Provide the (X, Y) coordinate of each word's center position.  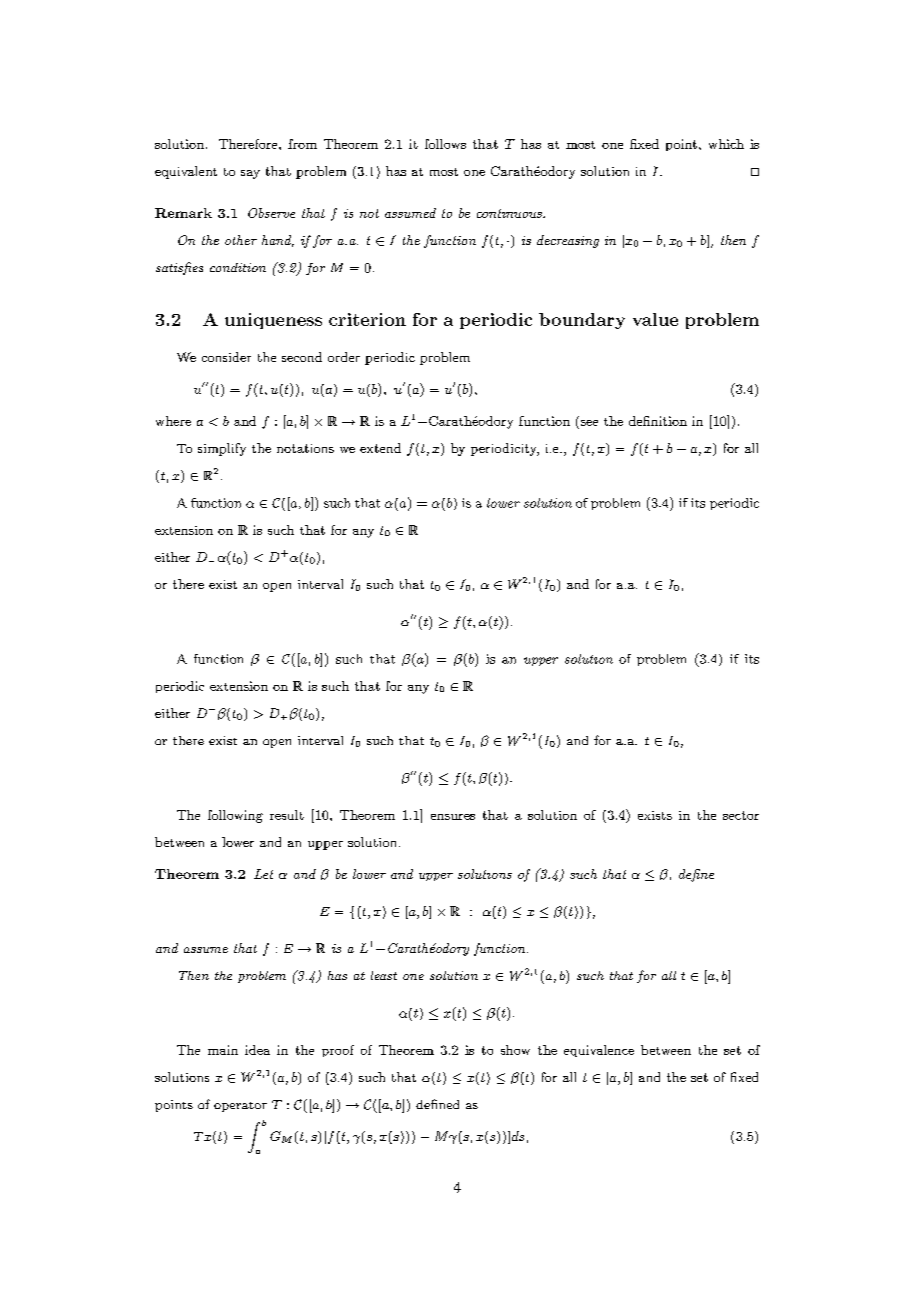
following (235, 816)
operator (240, 1107)
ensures (453, 817)
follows (445, 144)
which (726, 144)
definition (658, 421)
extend (380, 448)
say (250, 174)
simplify (222, 449)
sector (741, 815)
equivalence (599, 1051)
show (515, 1050)
